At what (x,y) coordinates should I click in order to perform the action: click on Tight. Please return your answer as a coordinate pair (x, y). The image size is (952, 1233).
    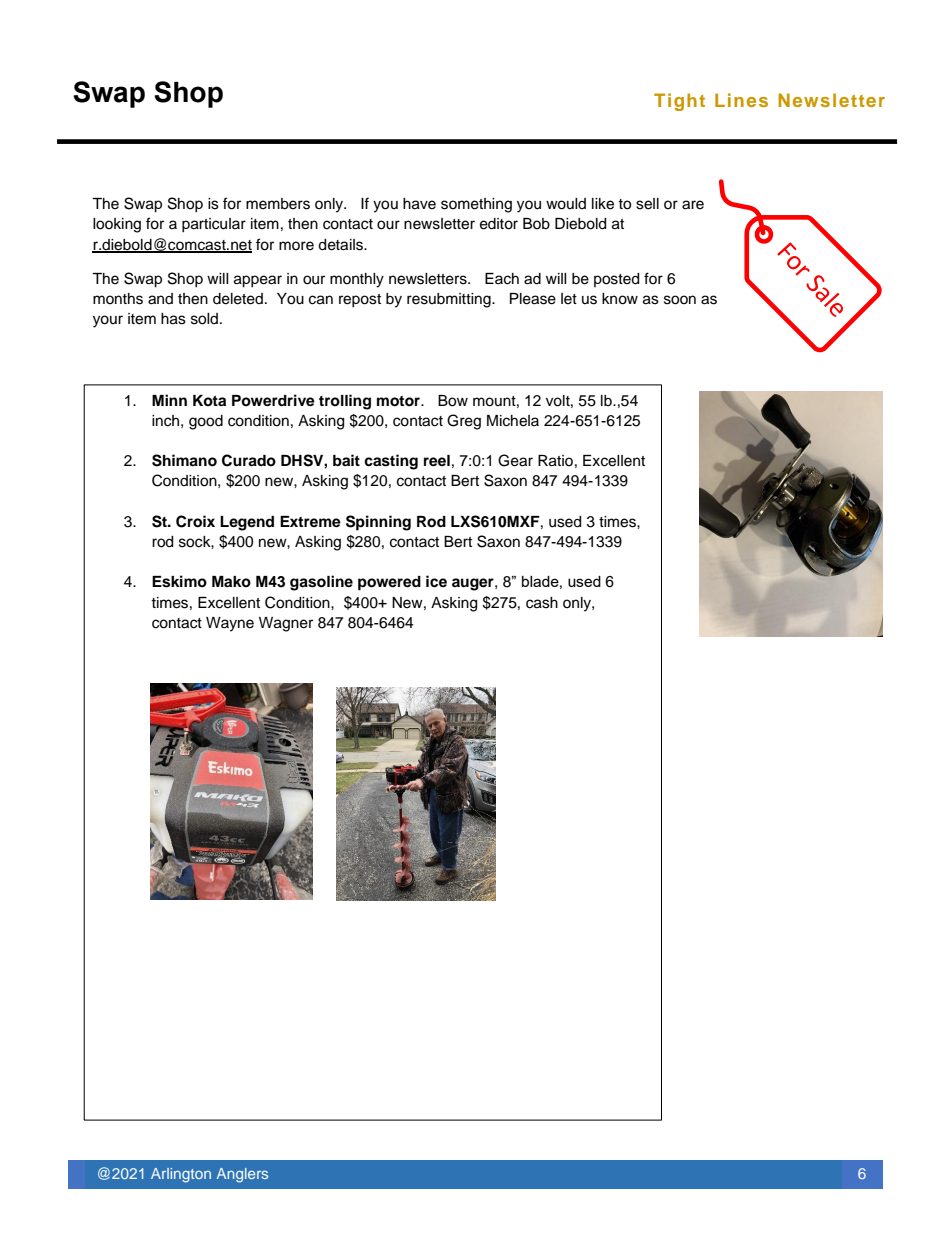
    Looking at the image, I should click on (679, 102).
